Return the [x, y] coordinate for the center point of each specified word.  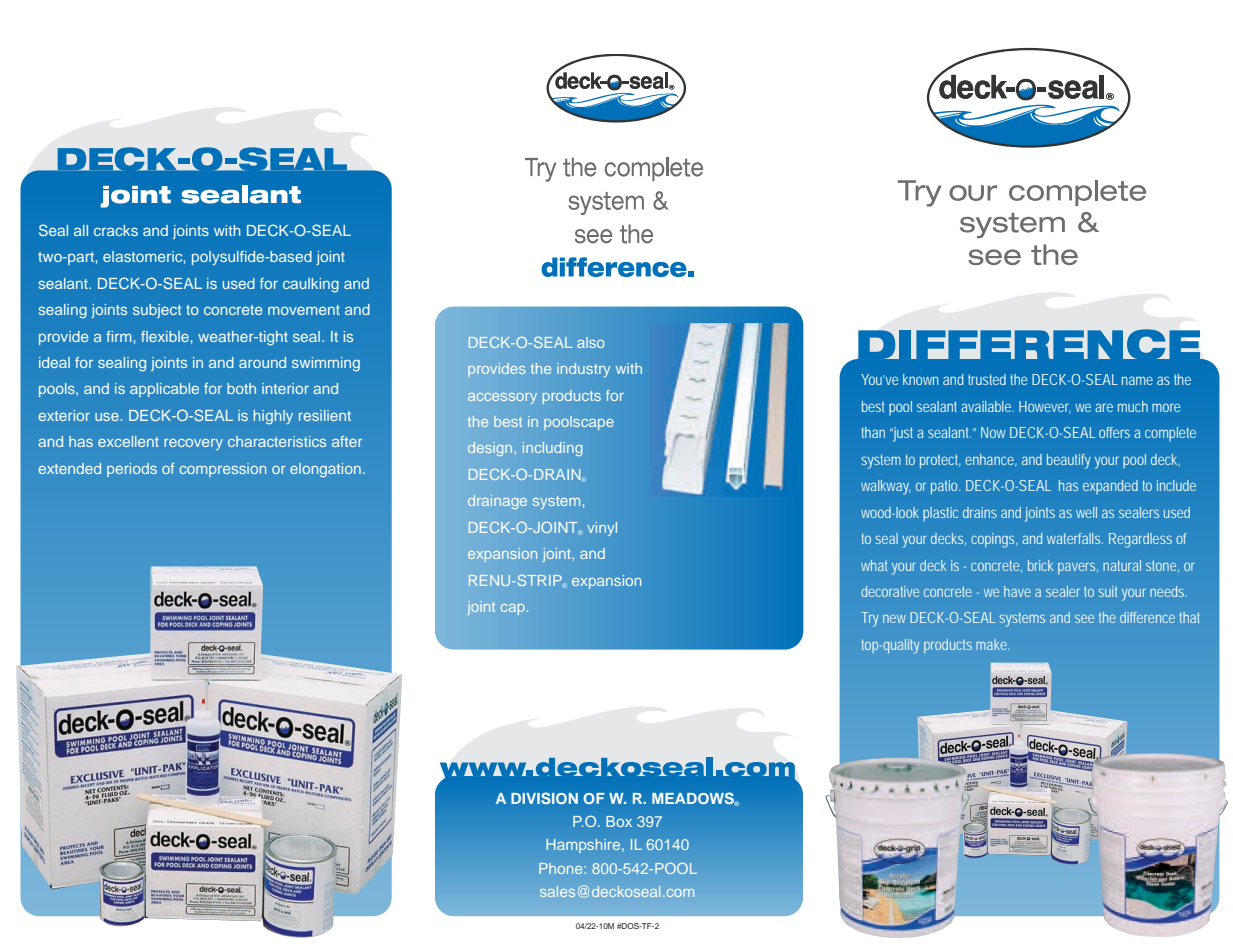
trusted [987, 379]
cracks [116, 230]
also [590, 342]
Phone [562, 868]
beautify [1069, 461]
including [552, 449]
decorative [890, 591]
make [992, 644]
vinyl [602, 529]
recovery [193, 444]
